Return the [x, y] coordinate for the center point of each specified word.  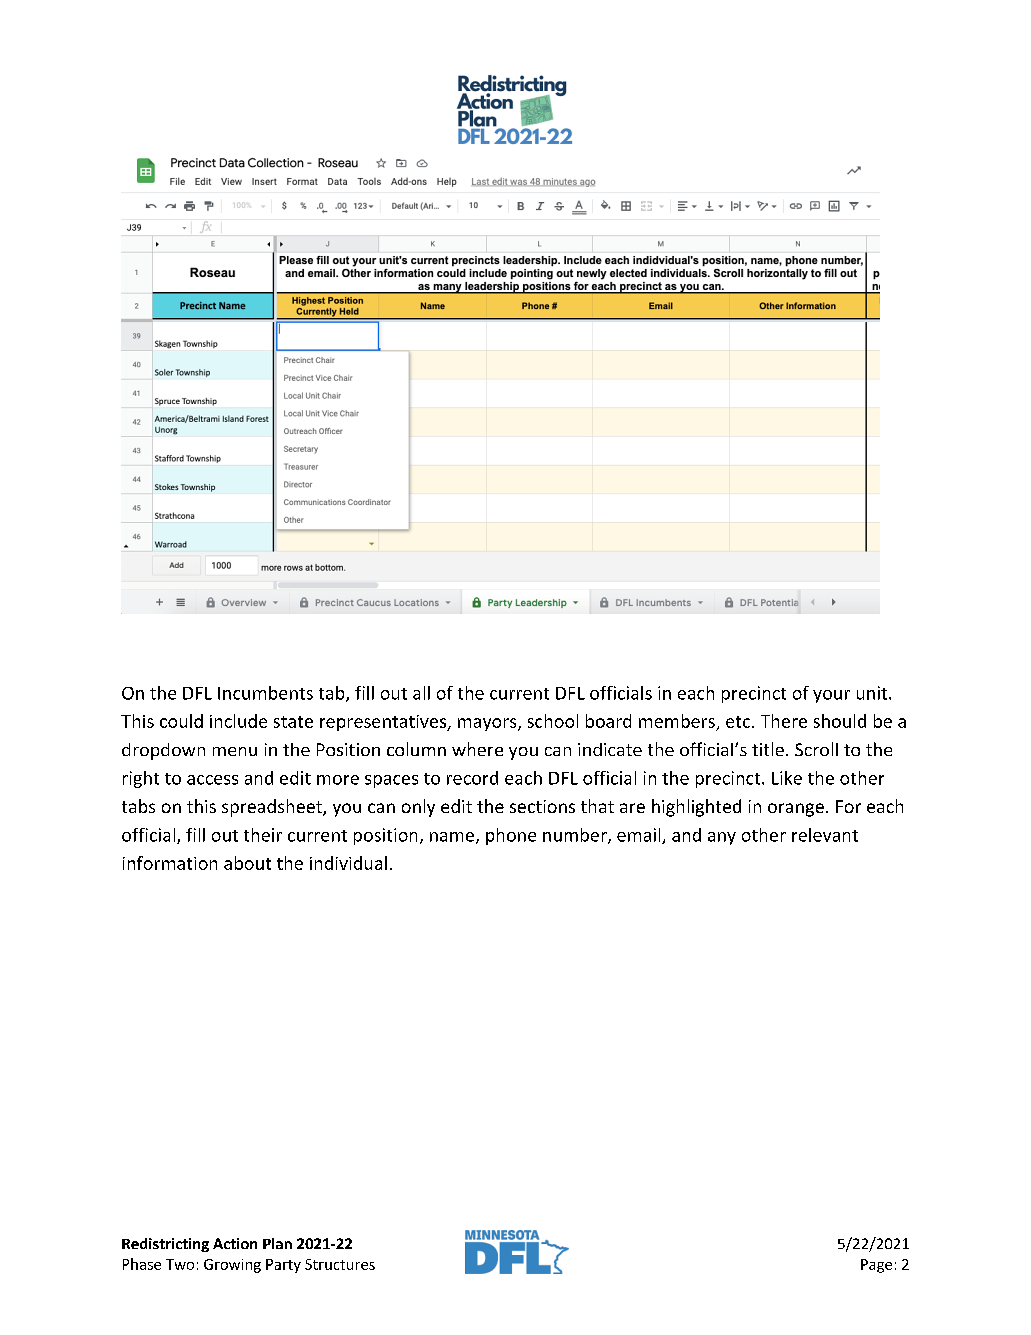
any [722, 838]
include [238, 721]
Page [876, 1266]
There [784, 721]
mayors [488, 724]
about [247, 863]
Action [235, 1243]
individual [348, 863]
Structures [340, 1264]
